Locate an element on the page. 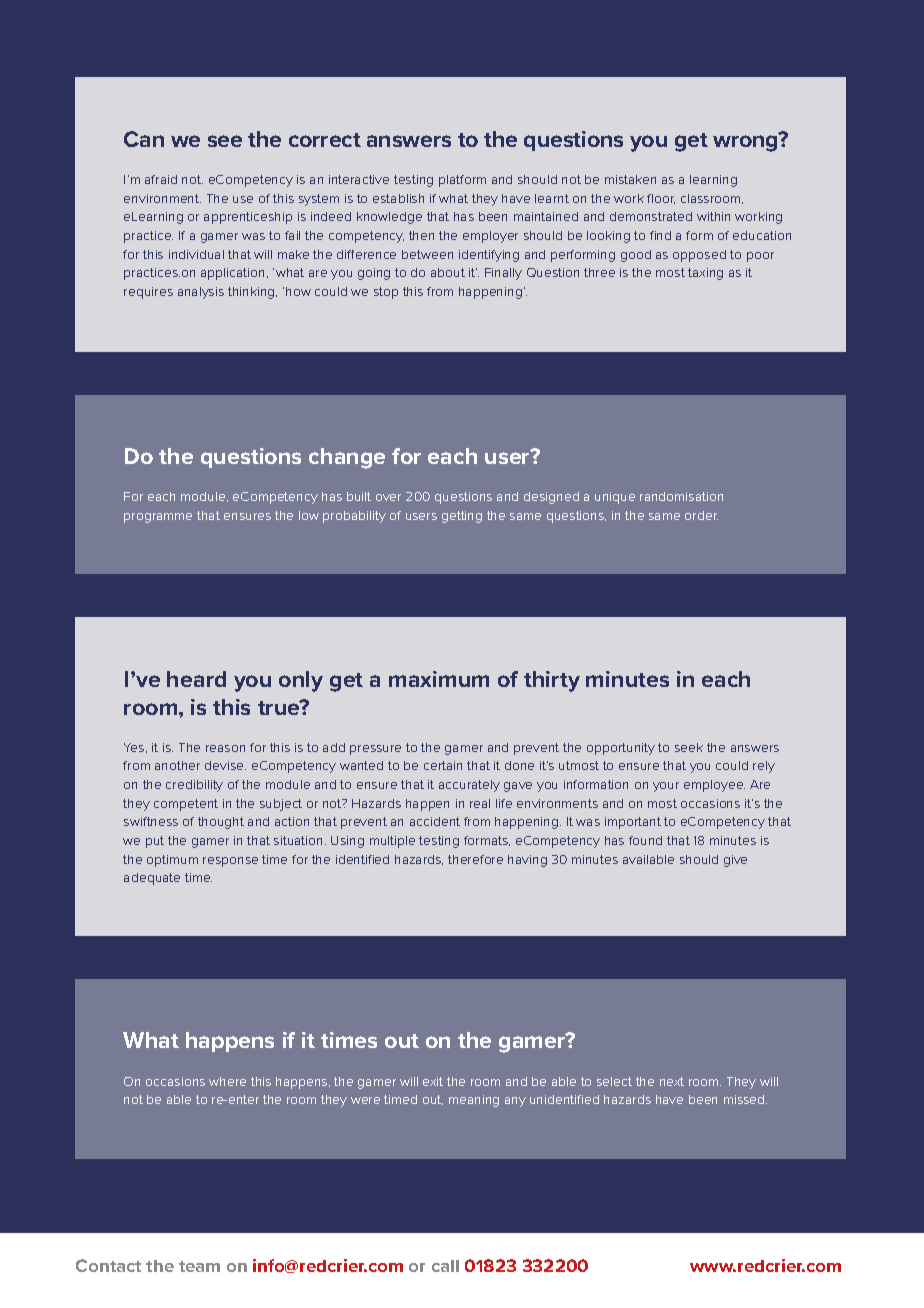 The width and height of the page is (924, 1308). give is located at coordinates (735, 861).
